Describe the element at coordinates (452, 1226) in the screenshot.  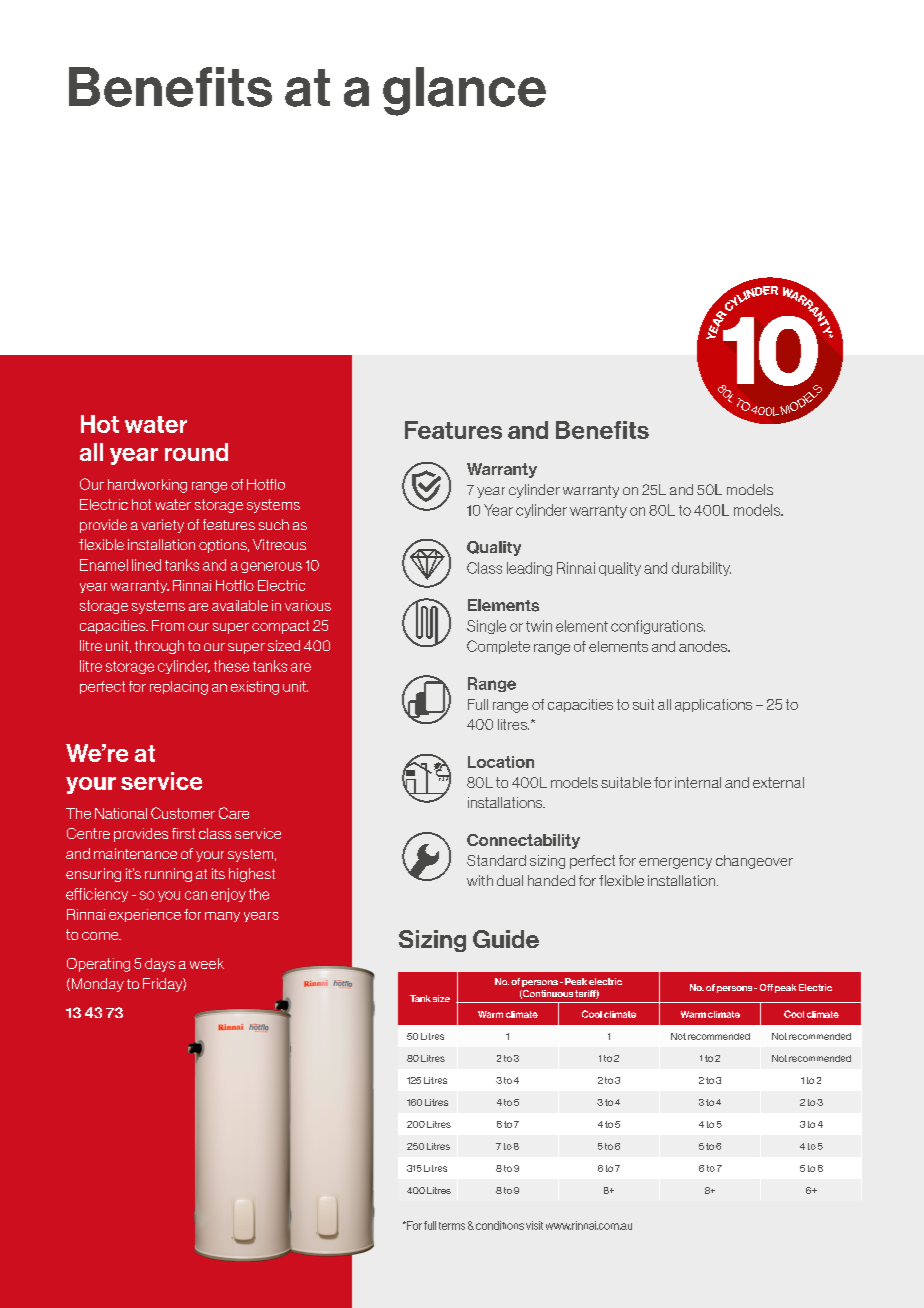
I see `terms` at that location.
